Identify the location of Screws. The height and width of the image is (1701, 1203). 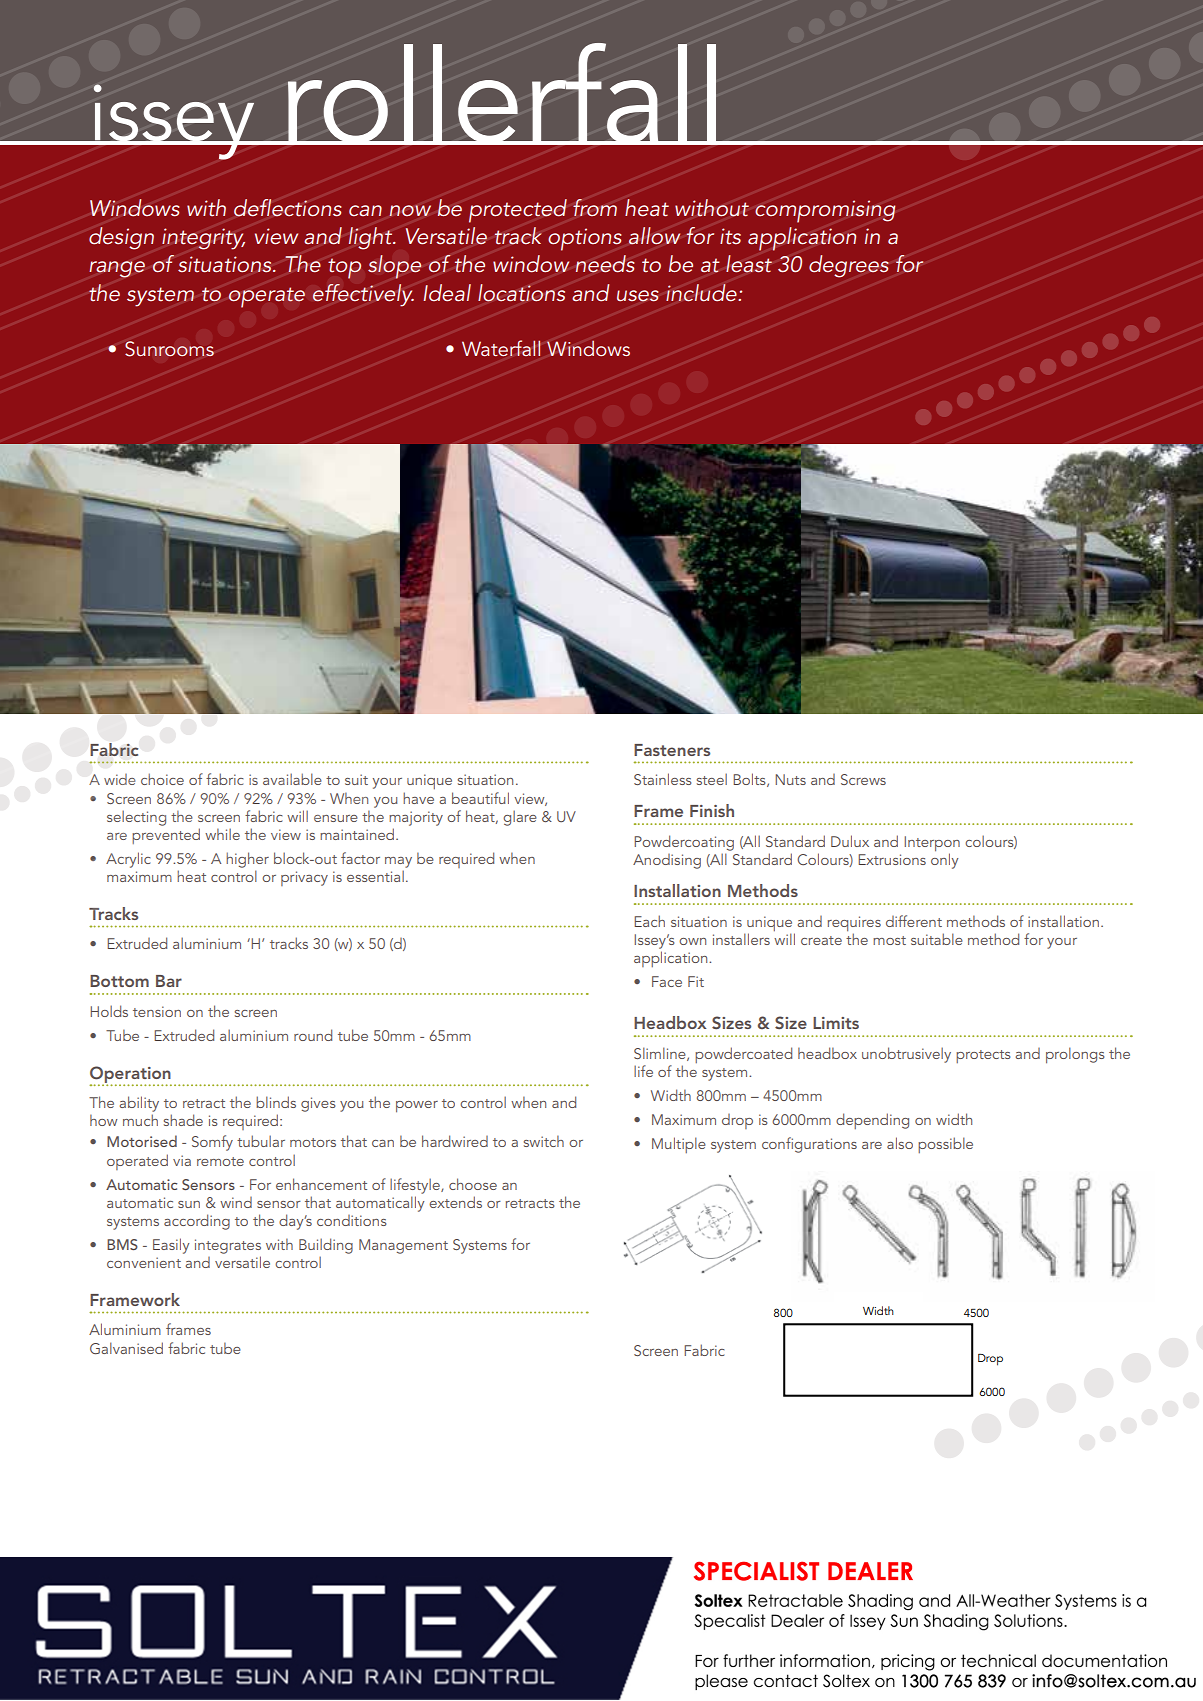
(863, 779).
